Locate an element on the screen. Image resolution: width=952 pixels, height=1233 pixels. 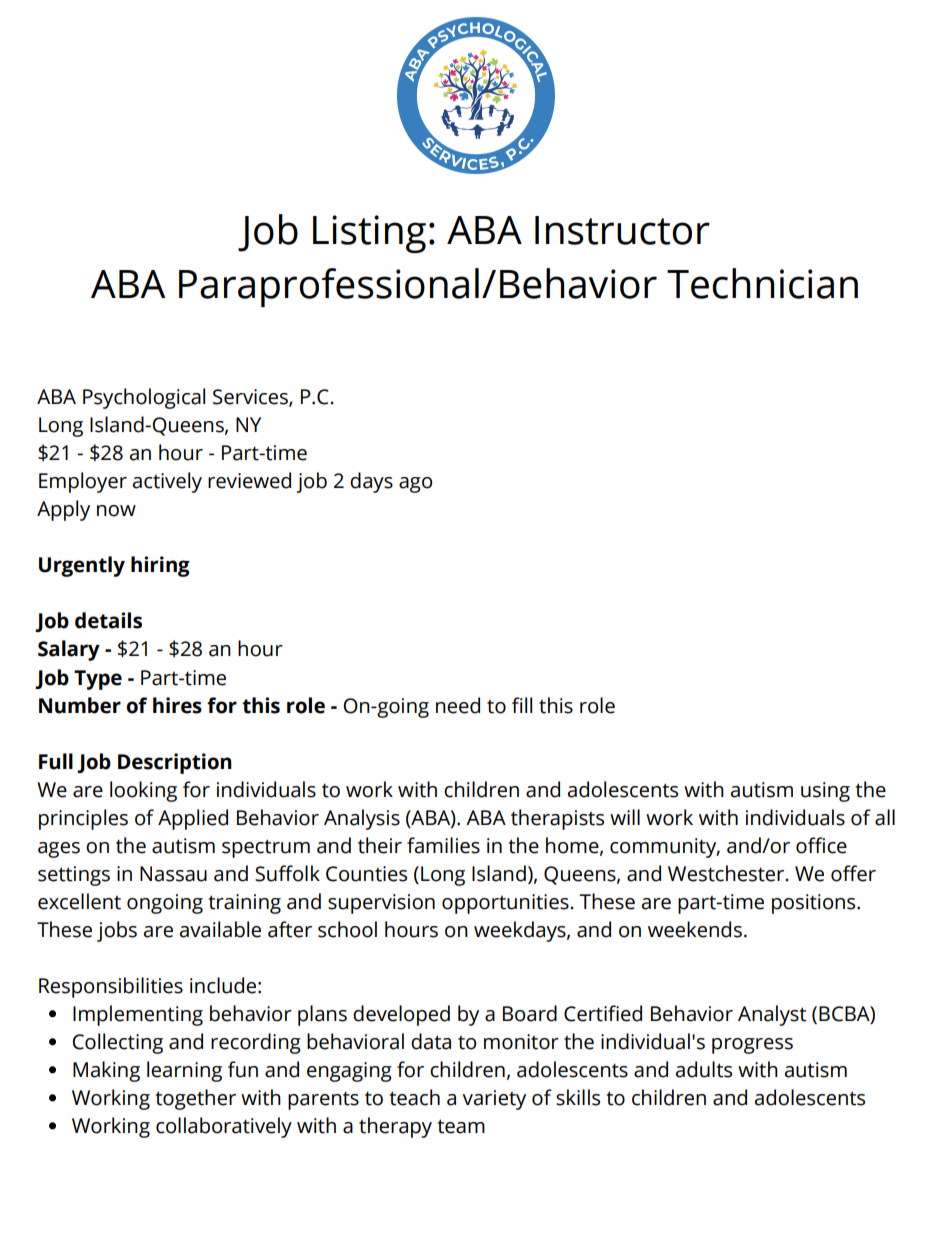
ago is located at coordinates (415, 485).
